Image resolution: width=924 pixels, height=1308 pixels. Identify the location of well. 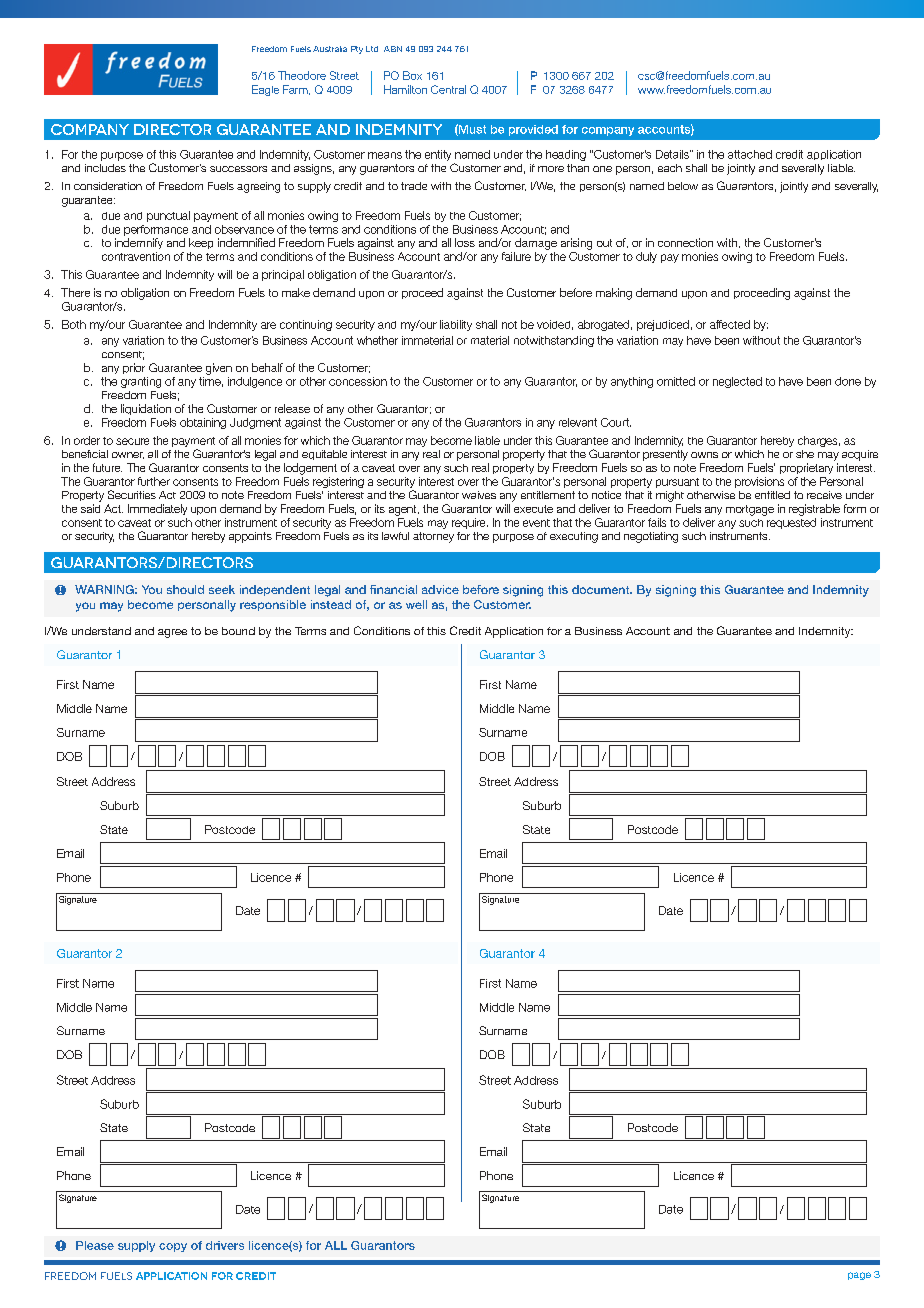
(416, 604).
